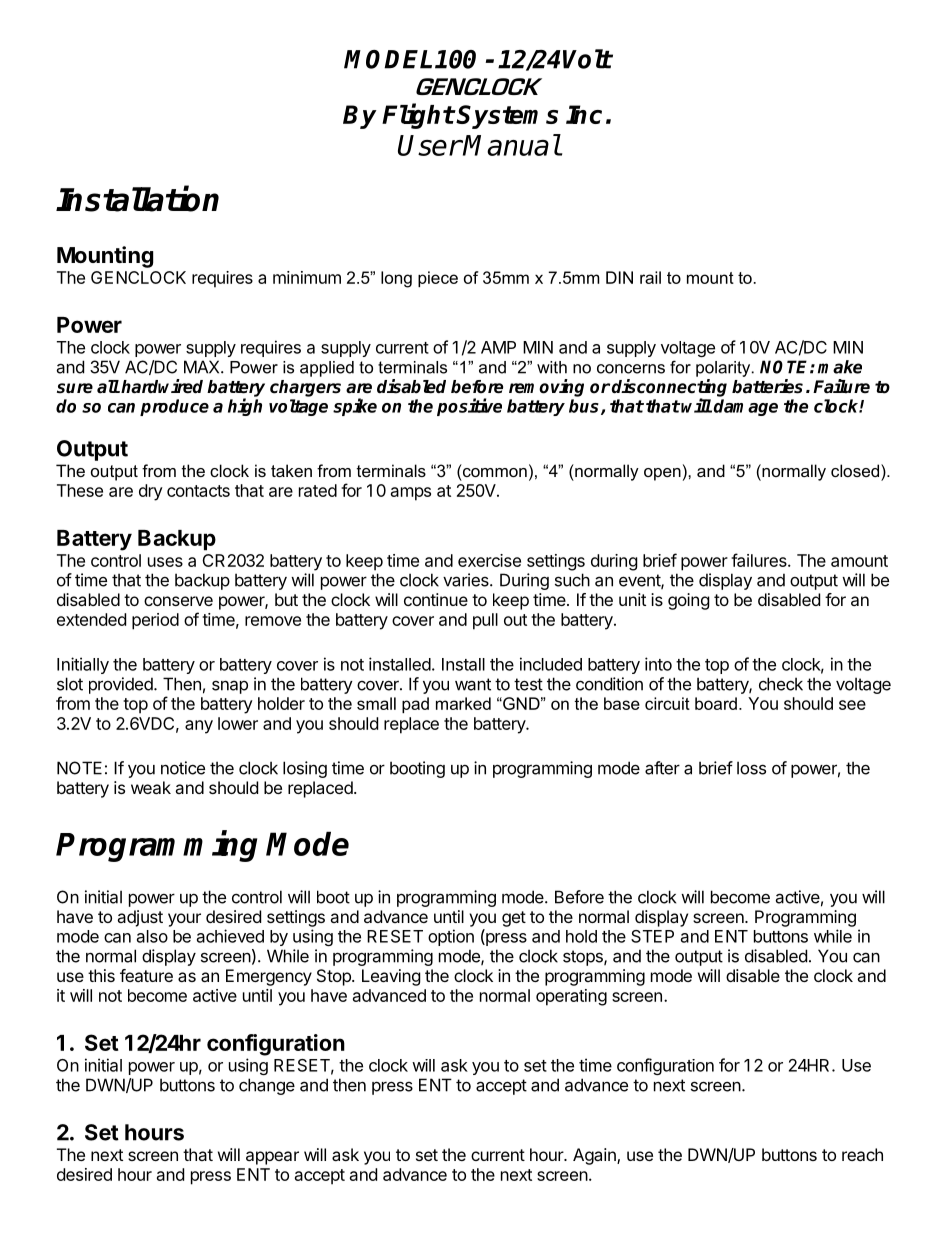 The width and height of the screenshot is (952, 1233). I want to click on minimum, so click(307, 277).
